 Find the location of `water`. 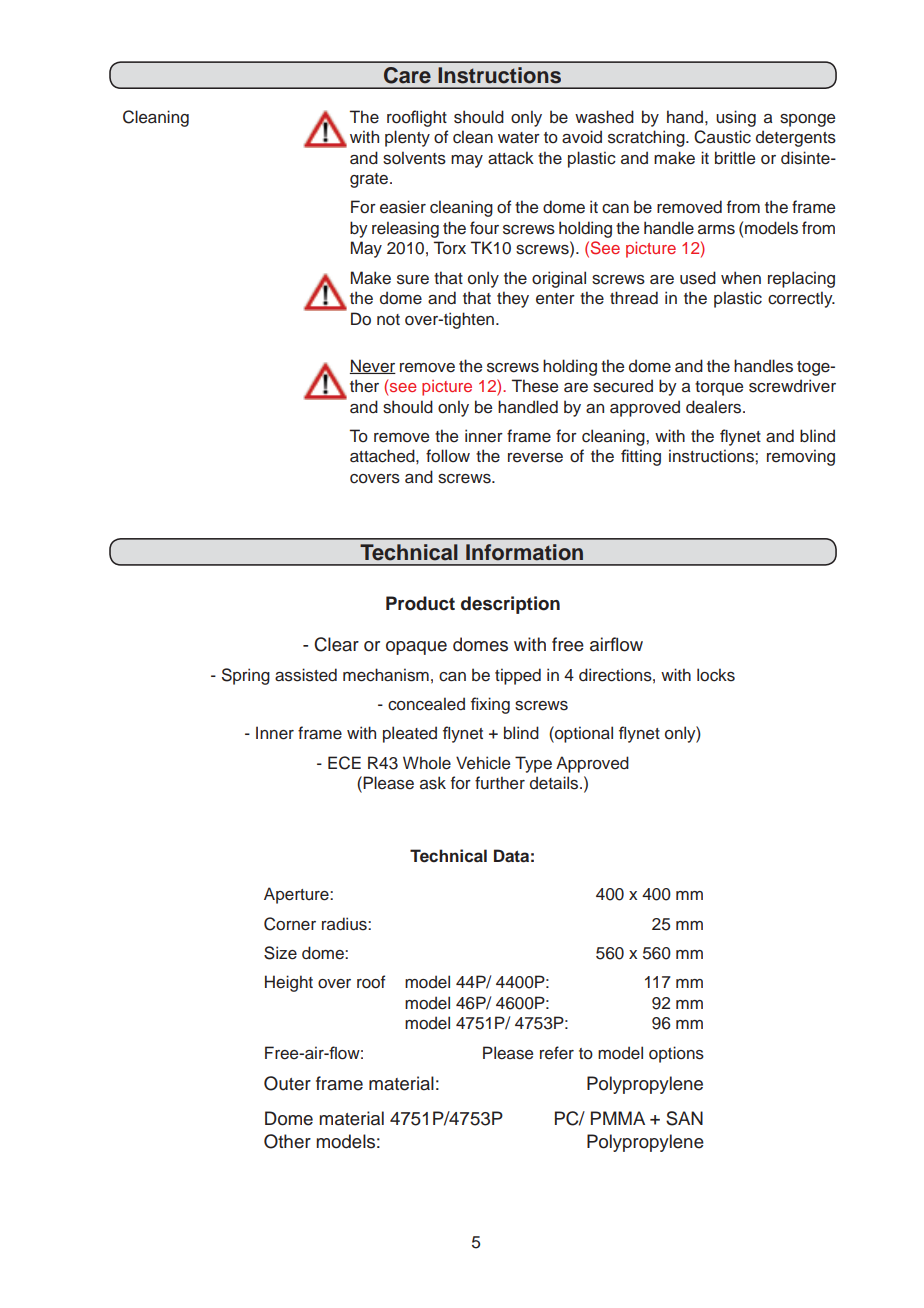

water is located at coordinates (519, 138).
